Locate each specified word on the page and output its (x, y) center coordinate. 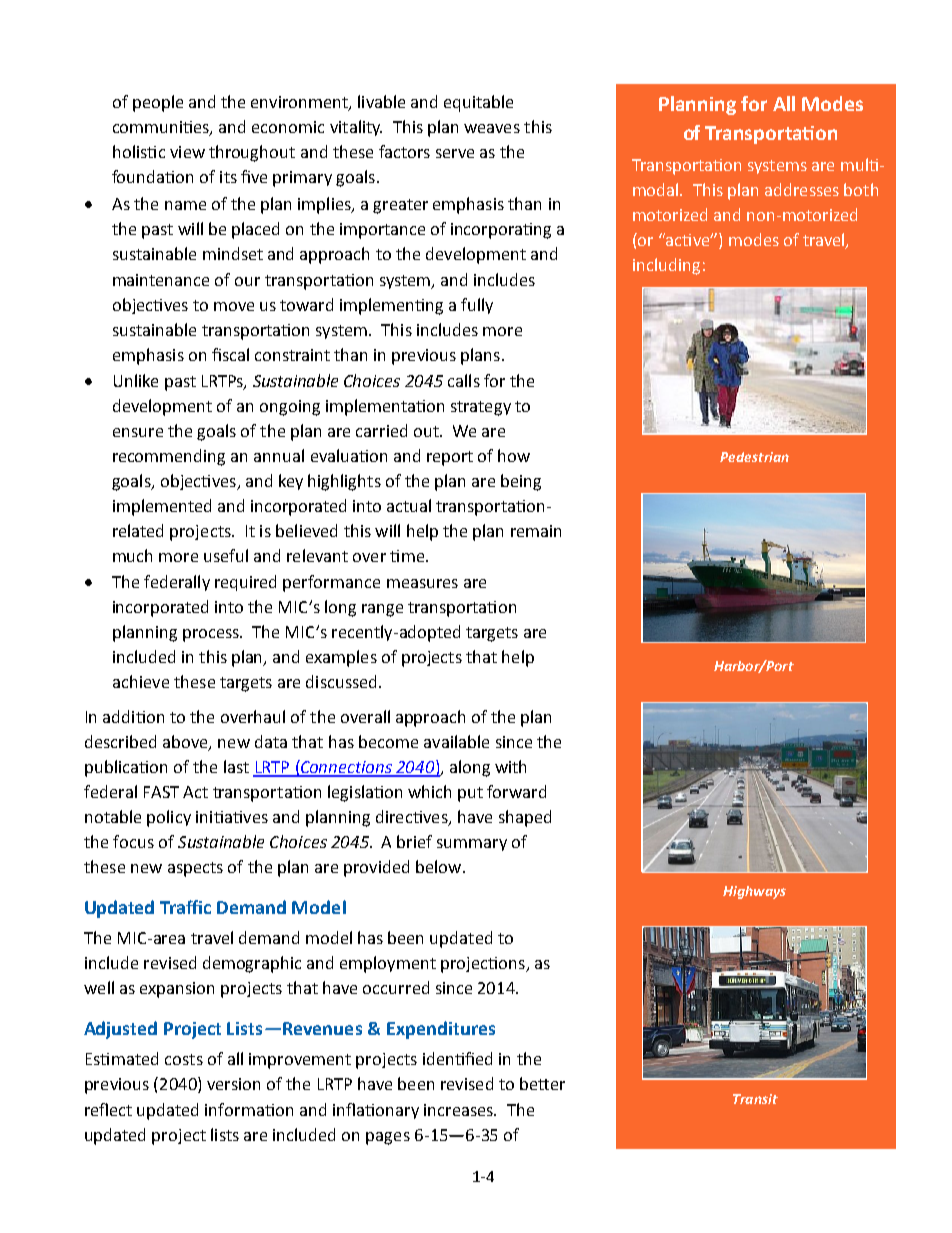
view (187, 152)
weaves (492, 128)
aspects (195, 869)
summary (472, 845)
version (233, 1084)
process (212, 635)
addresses (802, 189)
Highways (754, 892)
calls (464, 380)
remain (536, 531)
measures (422, 583)
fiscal (230, 354)
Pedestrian (754, 457)
